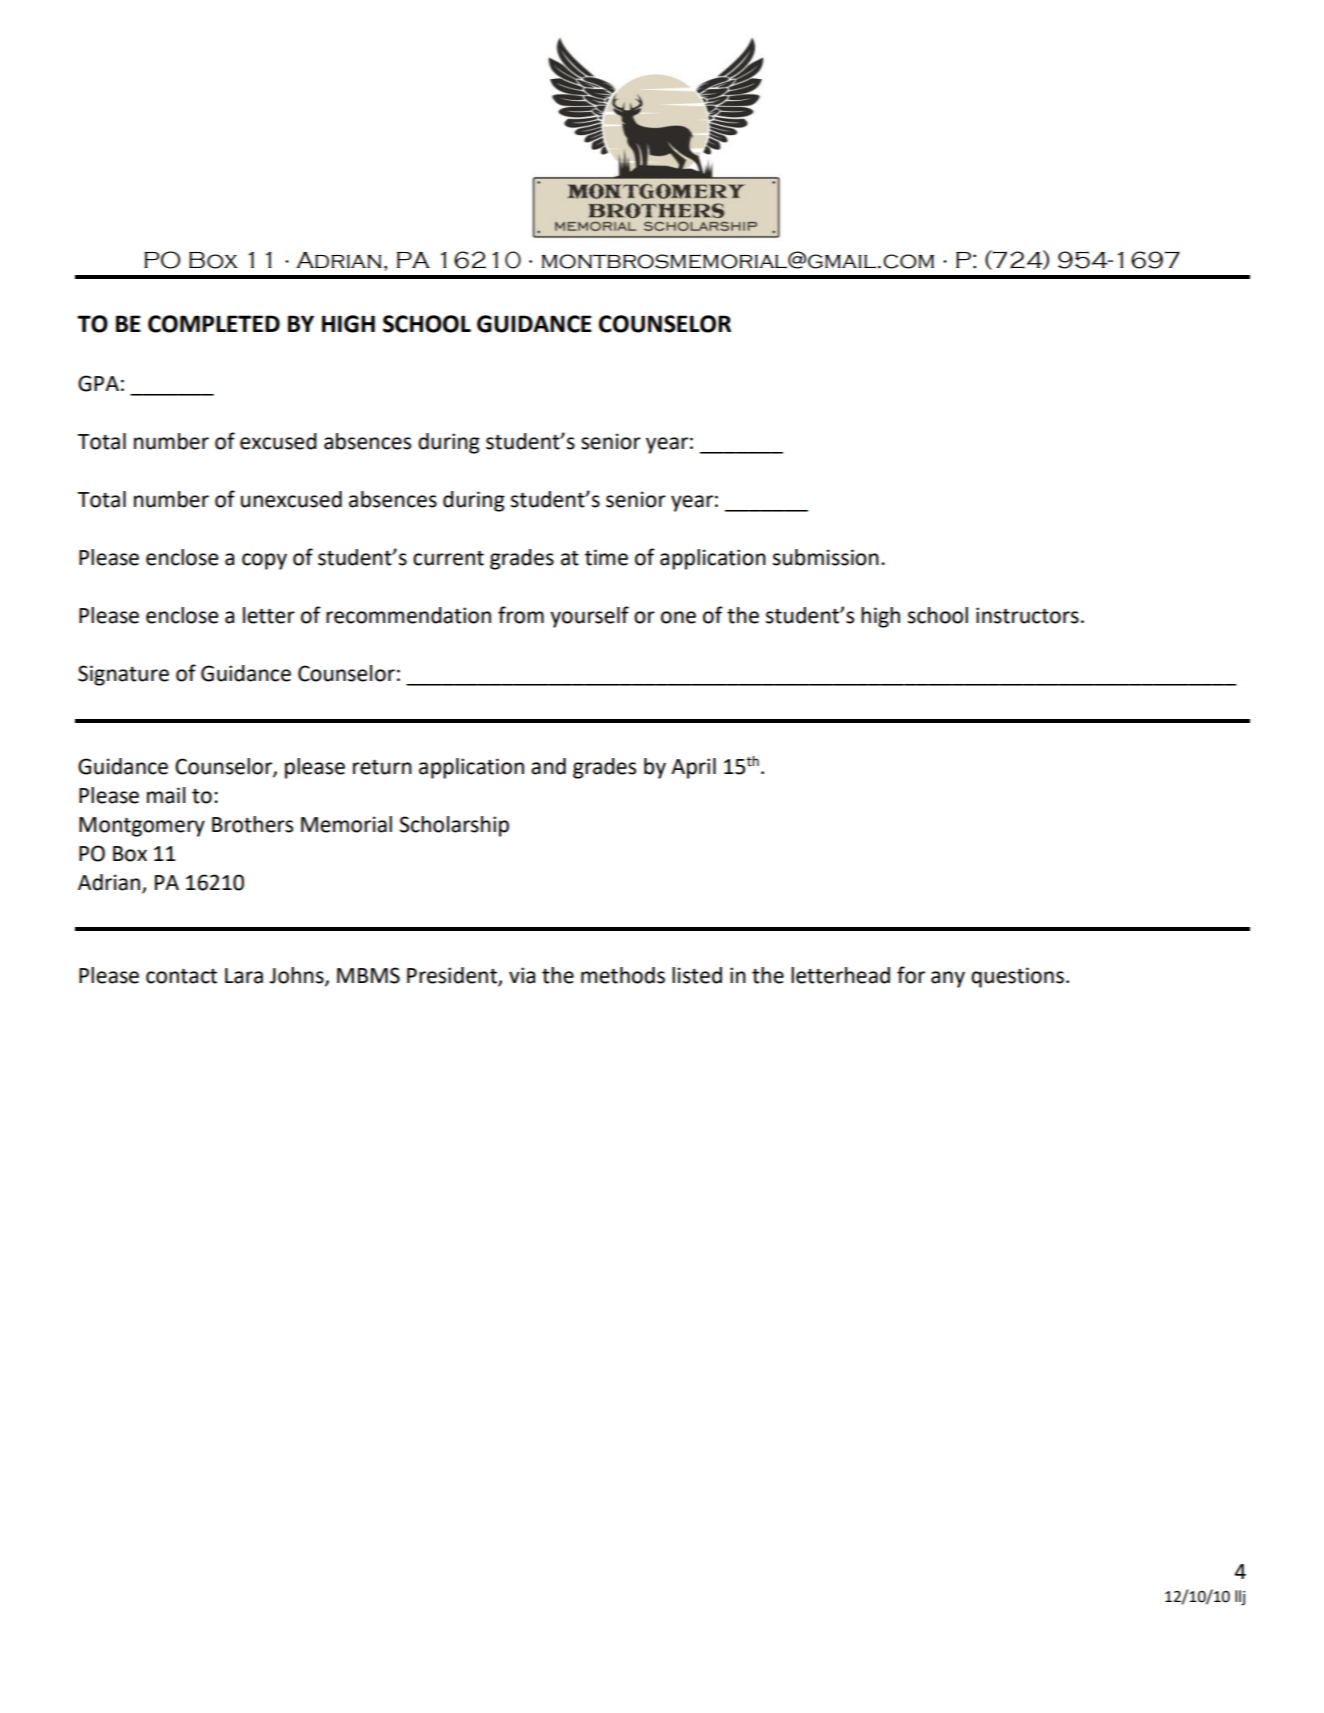  What do you see at coordinates (98, 383) in the screenshot?
I see `GPA` at bounding box center [98, 383].
